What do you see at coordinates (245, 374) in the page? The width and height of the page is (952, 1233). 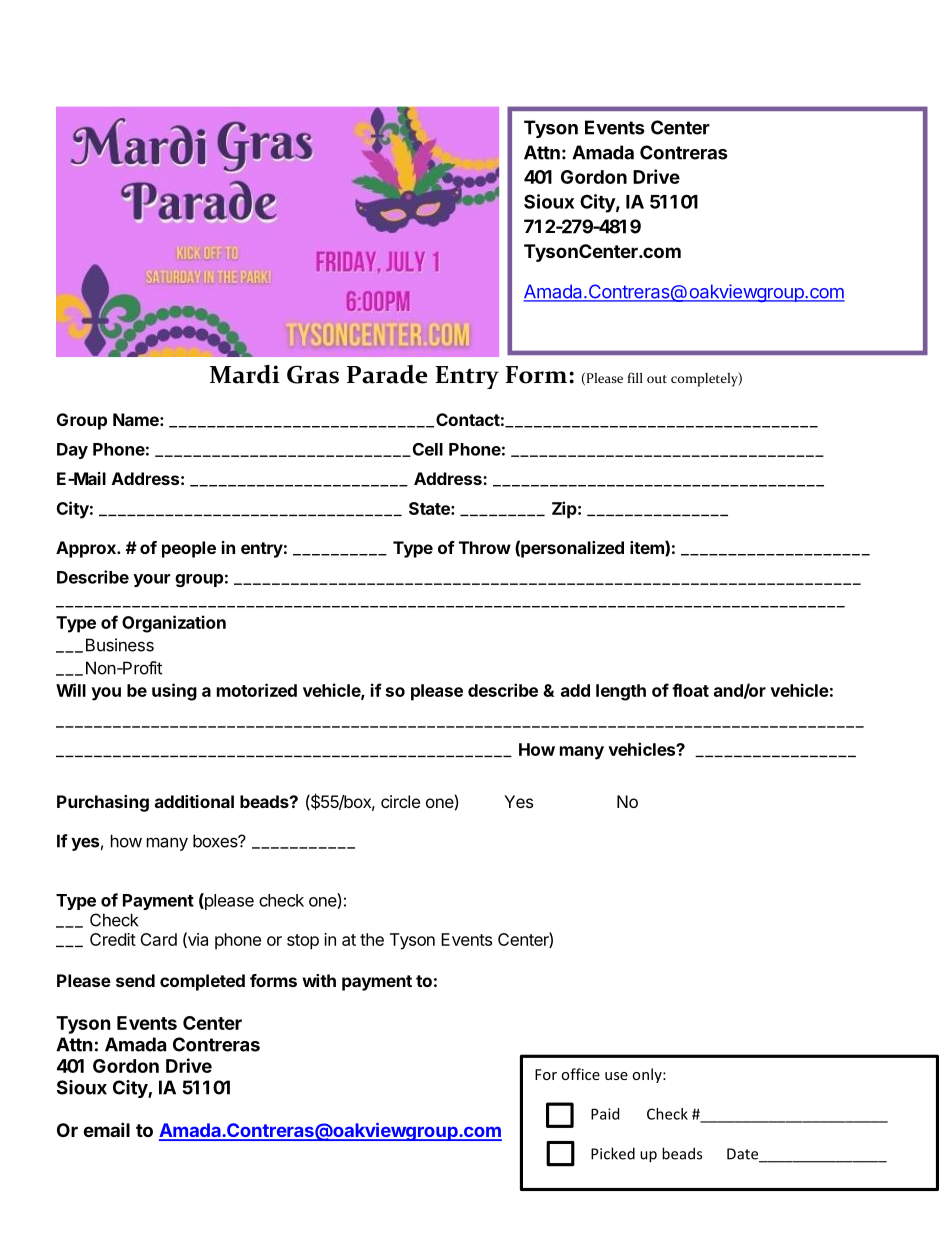 I see `Mardi` at bounding box center [245, 374].
